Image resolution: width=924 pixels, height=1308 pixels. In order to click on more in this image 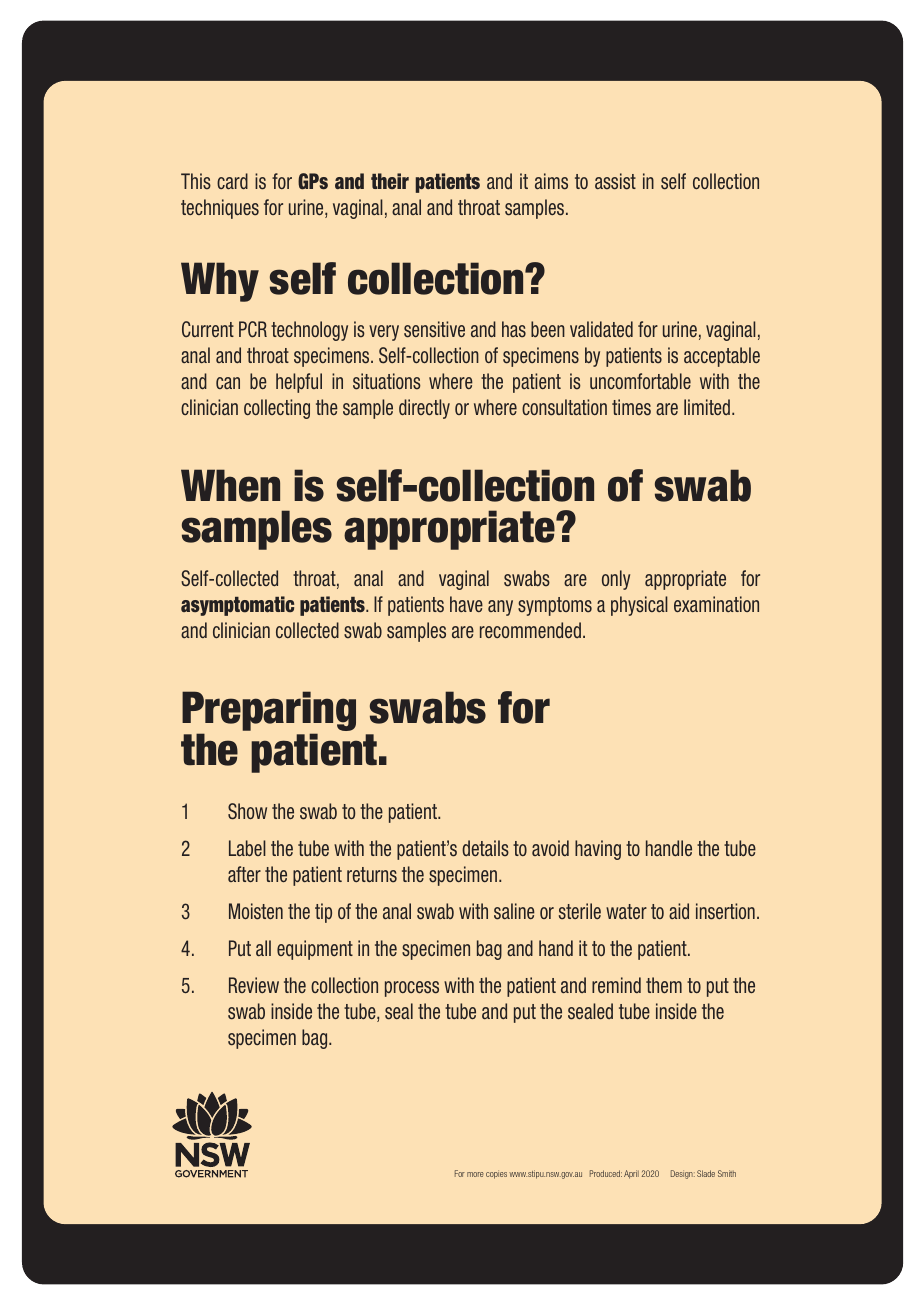, I will do `click(475, 1174)`.
